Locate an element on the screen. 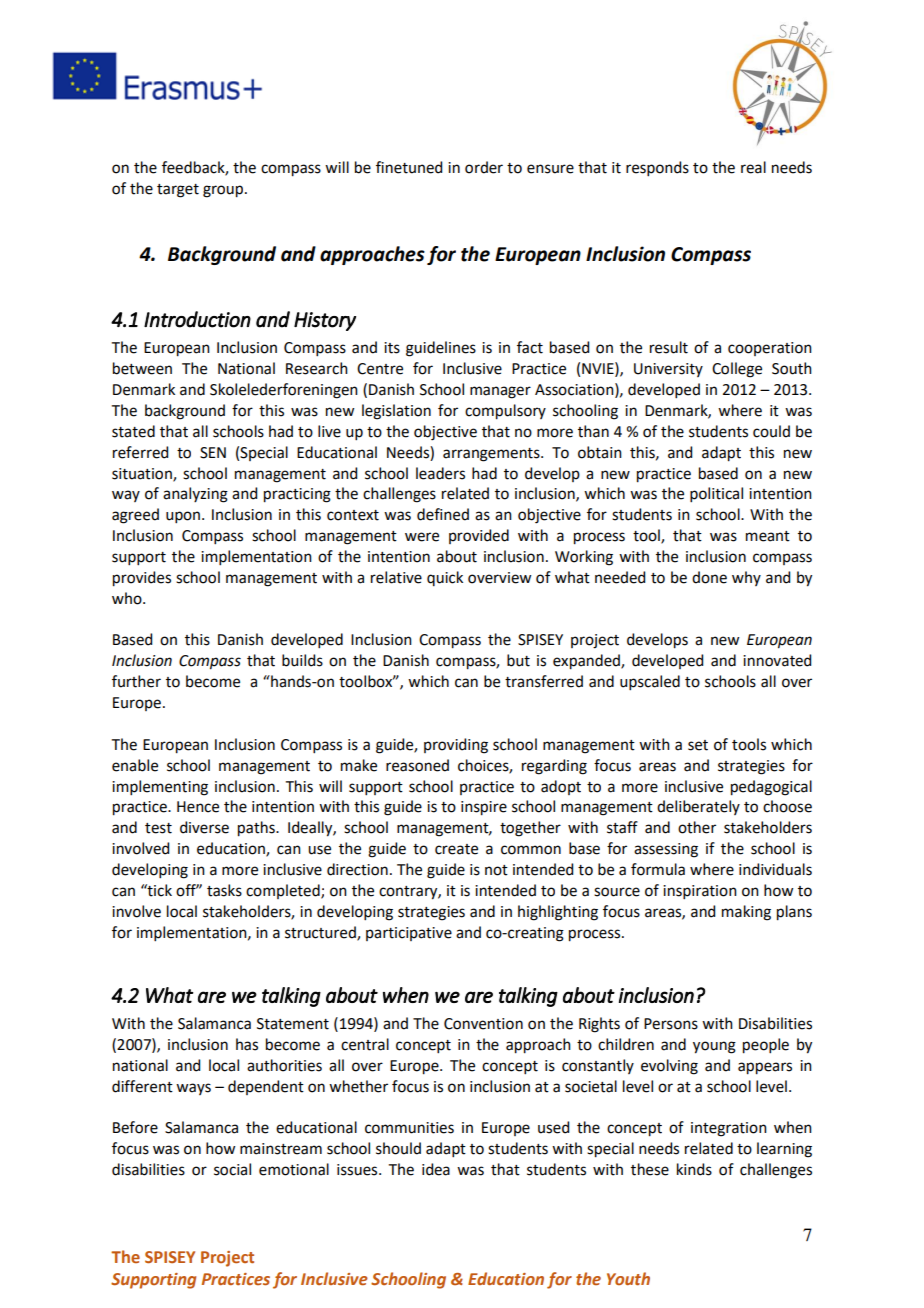 The image size is (924, 1308). order is located at coordinates (484, 167).
